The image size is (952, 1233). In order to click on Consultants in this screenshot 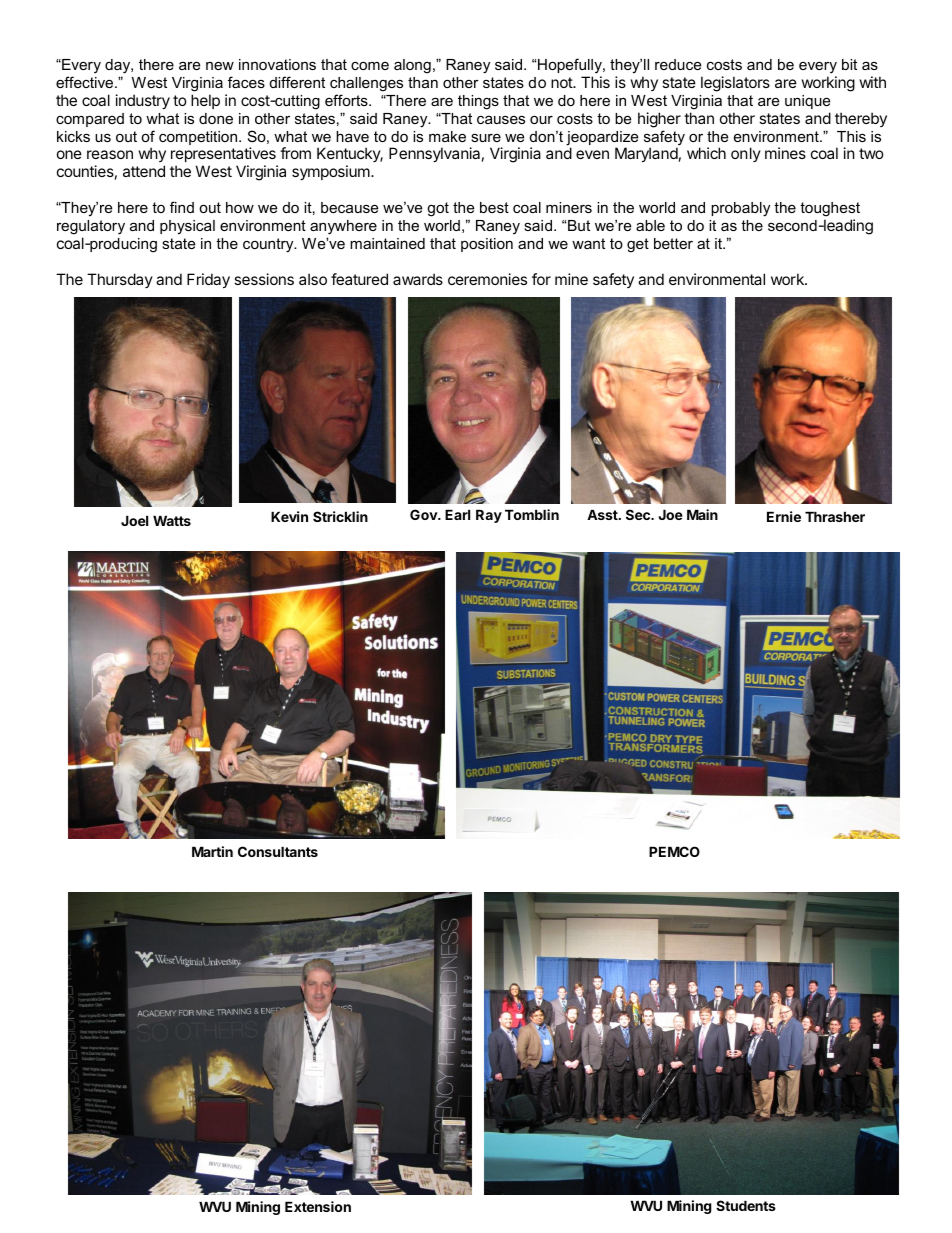, I will do `click(278, 851)`.
